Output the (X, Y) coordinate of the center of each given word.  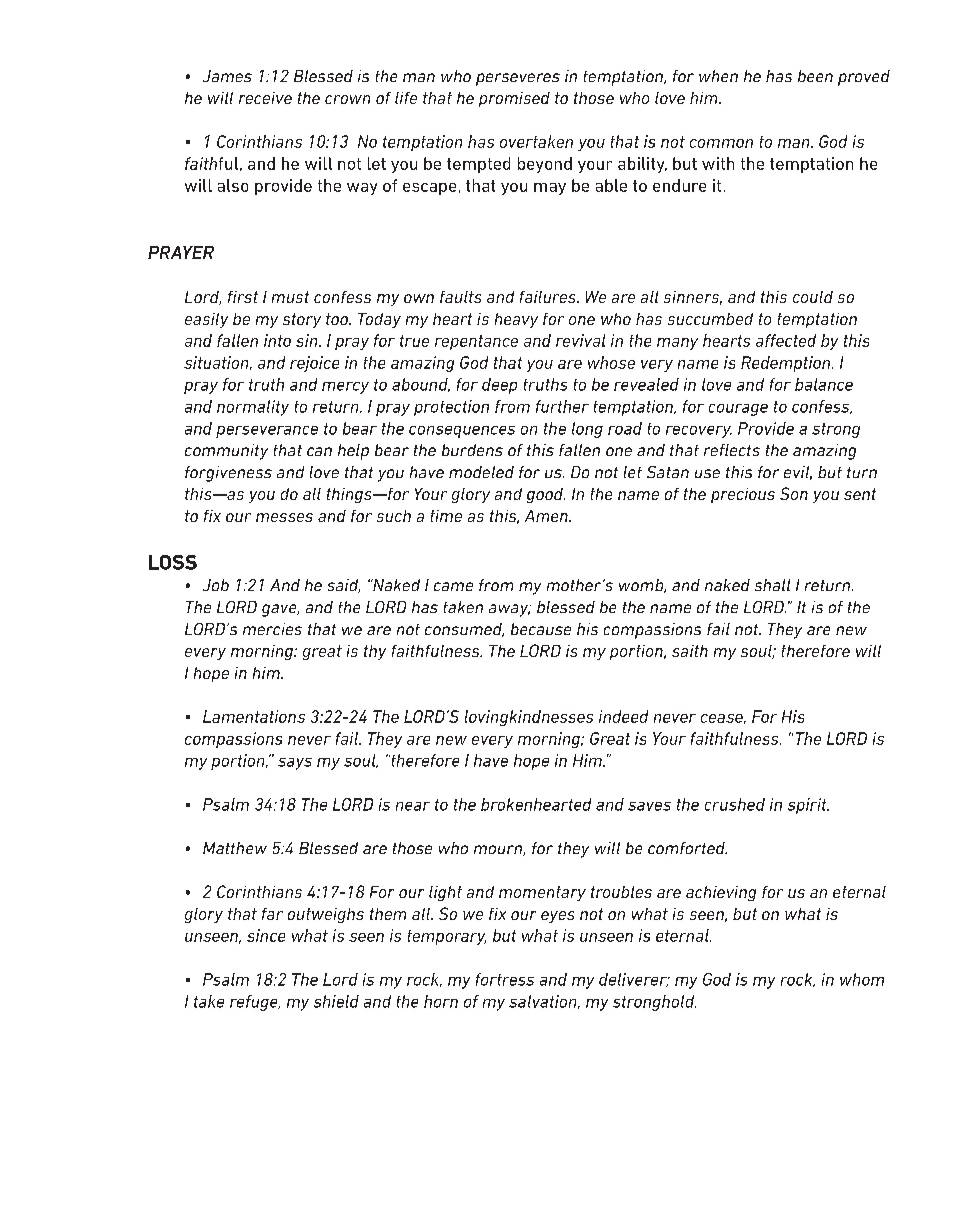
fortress (505, 979)
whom (862, 979)
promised (514, 99)
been (815, 76)
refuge (255, 1003)
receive (265, 98)
